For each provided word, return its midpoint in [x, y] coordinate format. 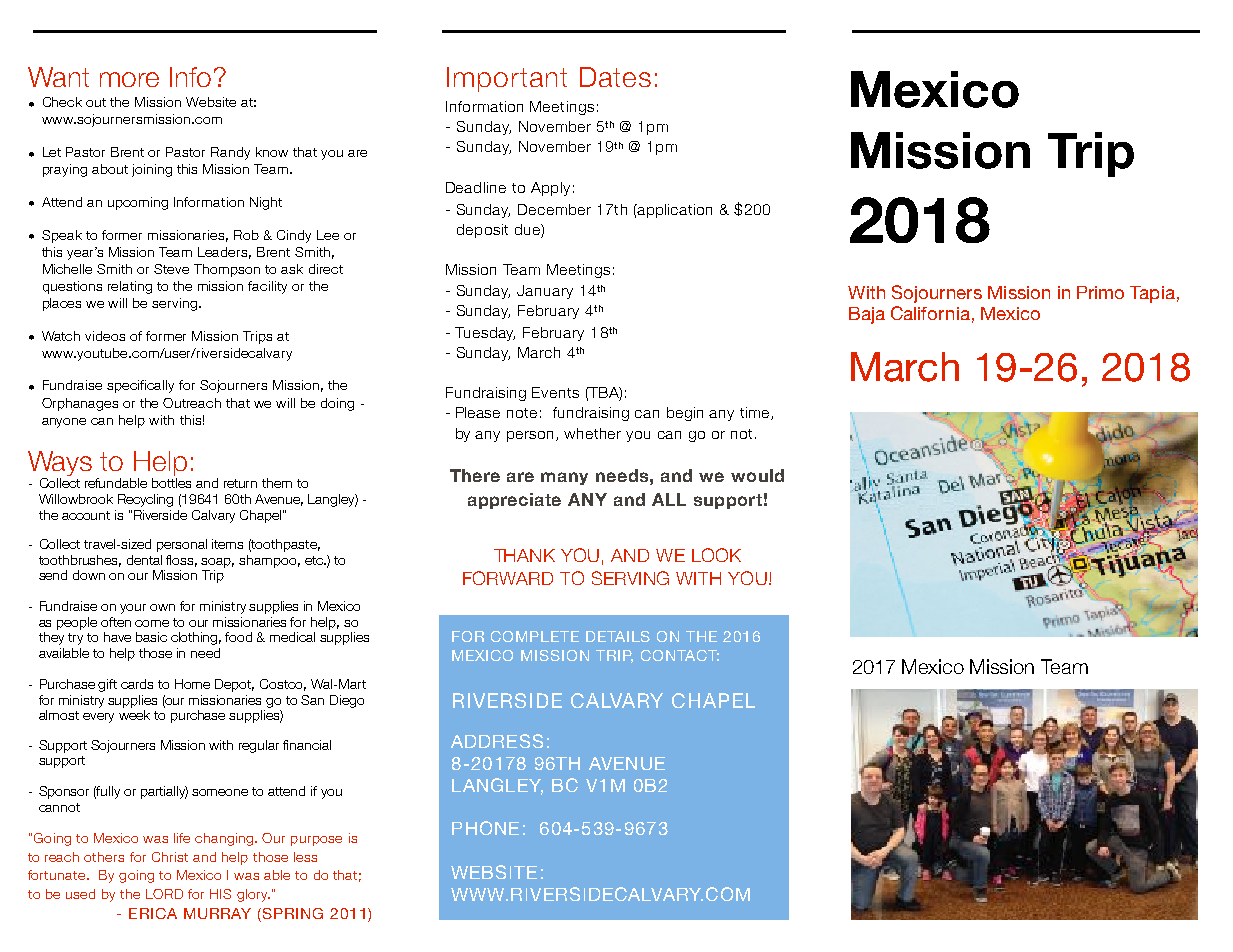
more [129, 79]
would [757, 475]
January [545, 292]
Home [192, 684]
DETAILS [618, 636]
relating [130, 287]
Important [507, 79]
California [930, 313]
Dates [615, 77]
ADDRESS [497, 741]
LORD [164, 894]
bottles [171, 483]
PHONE [485, 828]
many [564, 478]
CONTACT [680, 655]
